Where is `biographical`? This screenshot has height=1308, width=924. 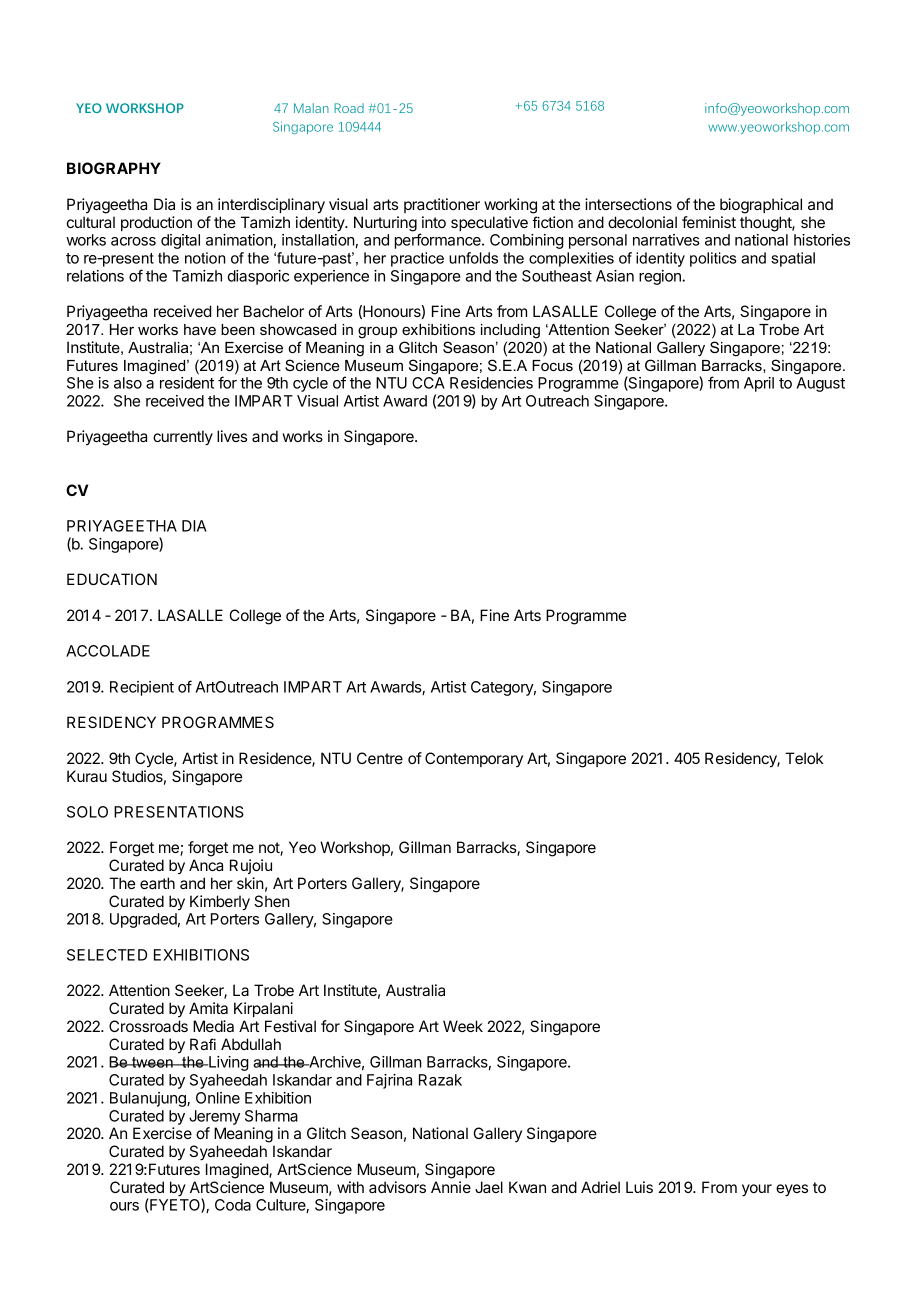
biographical is located at coordinates (761, 206).
